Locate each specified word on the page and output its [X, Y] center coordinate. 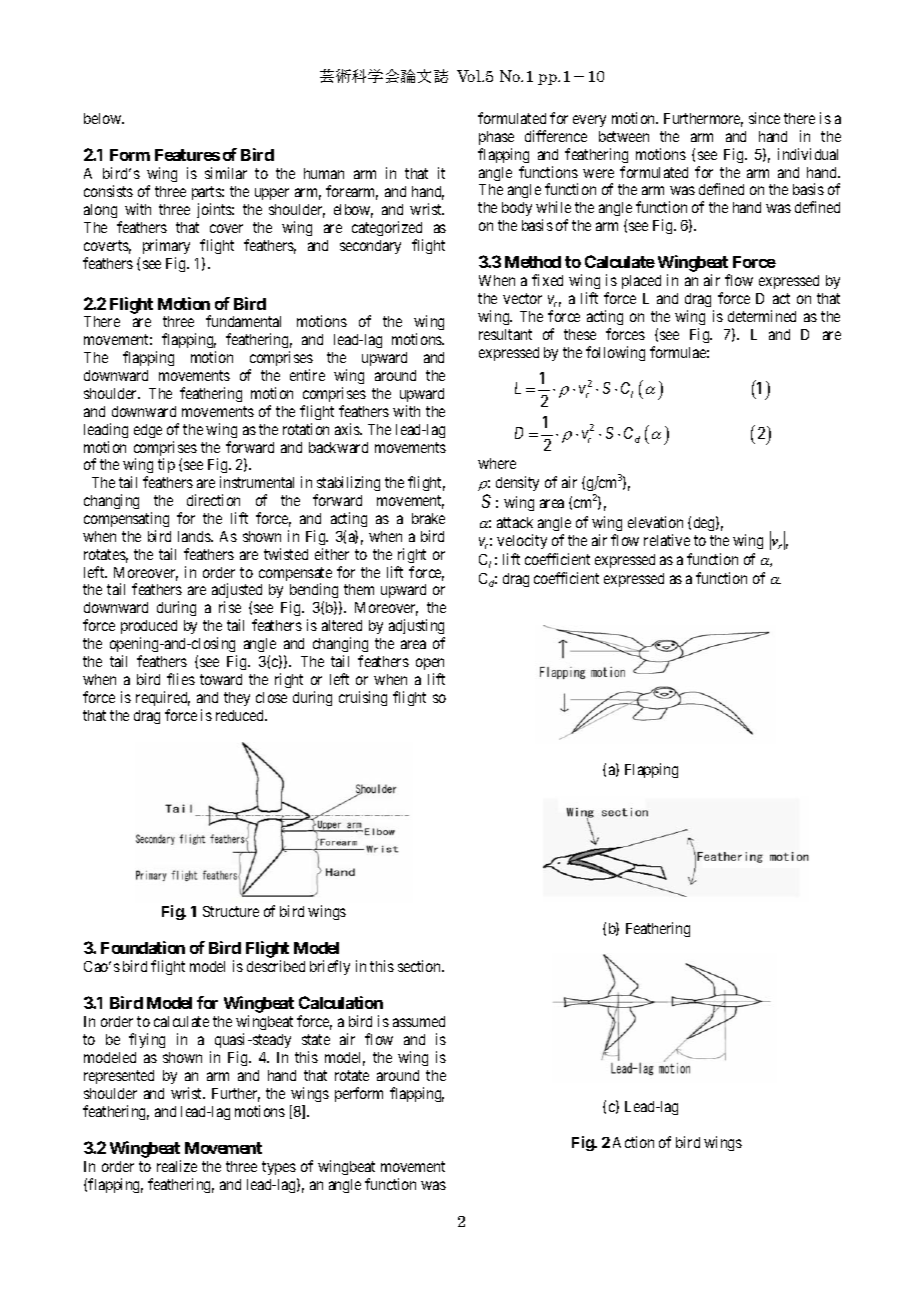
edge [148, 431]
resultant [505, 334]
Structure [231, 911]
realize [177, 1166]
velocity [522, 541]
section [421, 966]
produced [149, 629]
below [104, 118]
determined [762, 316]
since [764, 118]
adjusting [417, 628]
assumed [419, 1021]
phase [496, 138]
